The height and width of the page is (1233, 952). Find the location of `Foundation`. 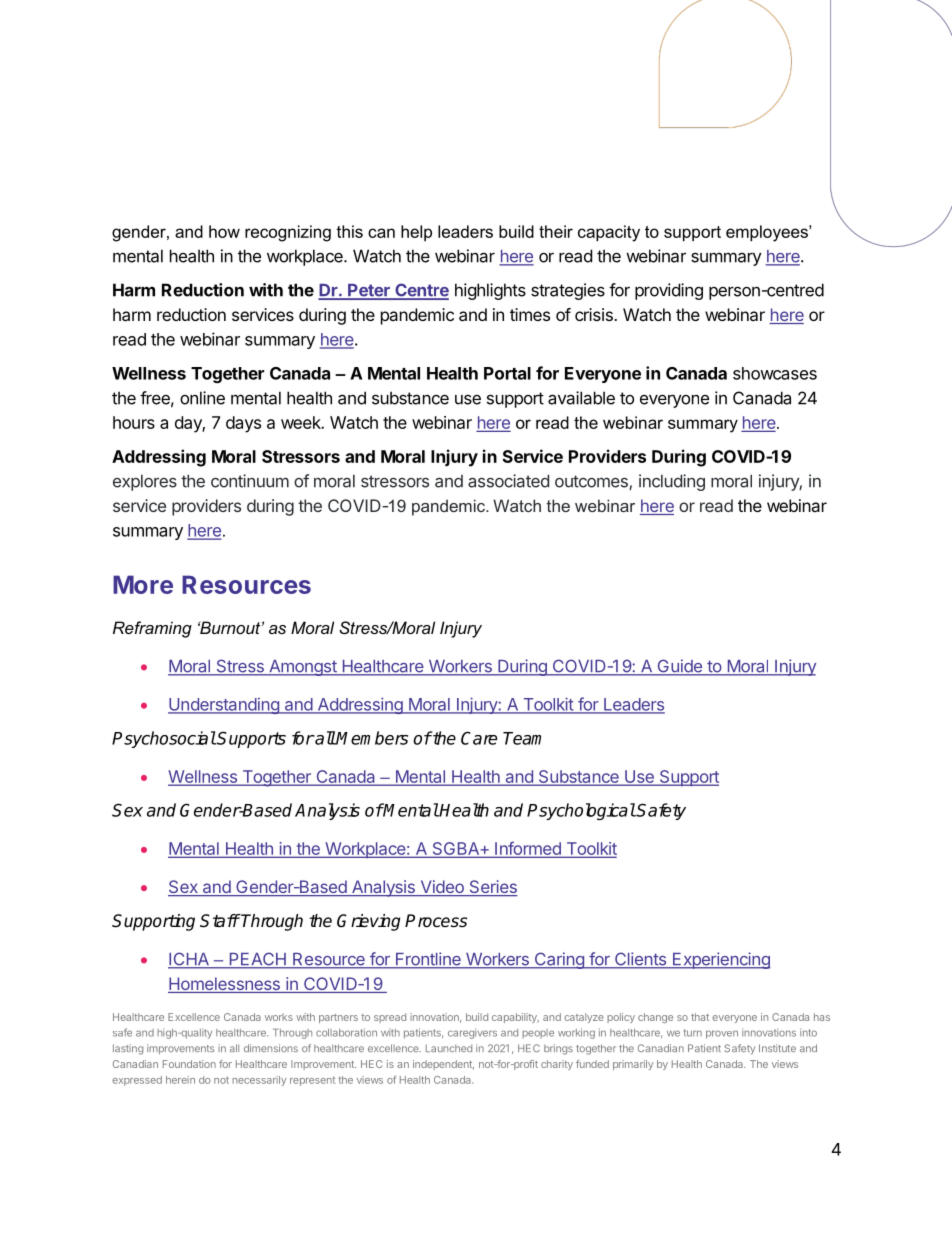

Foundation is located at coordinates (189, 1064).
